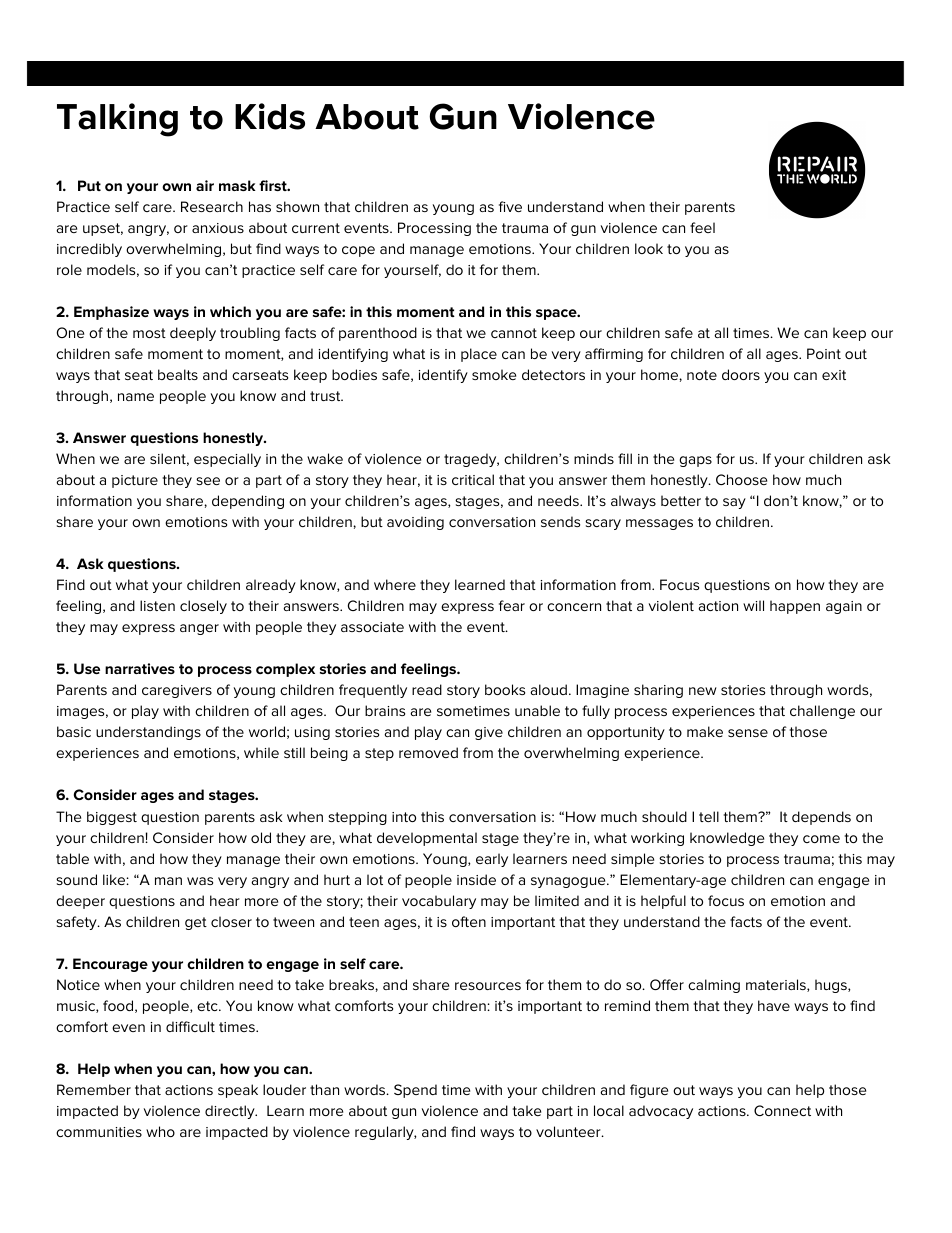  I want to click on will, so click(753, 605).
